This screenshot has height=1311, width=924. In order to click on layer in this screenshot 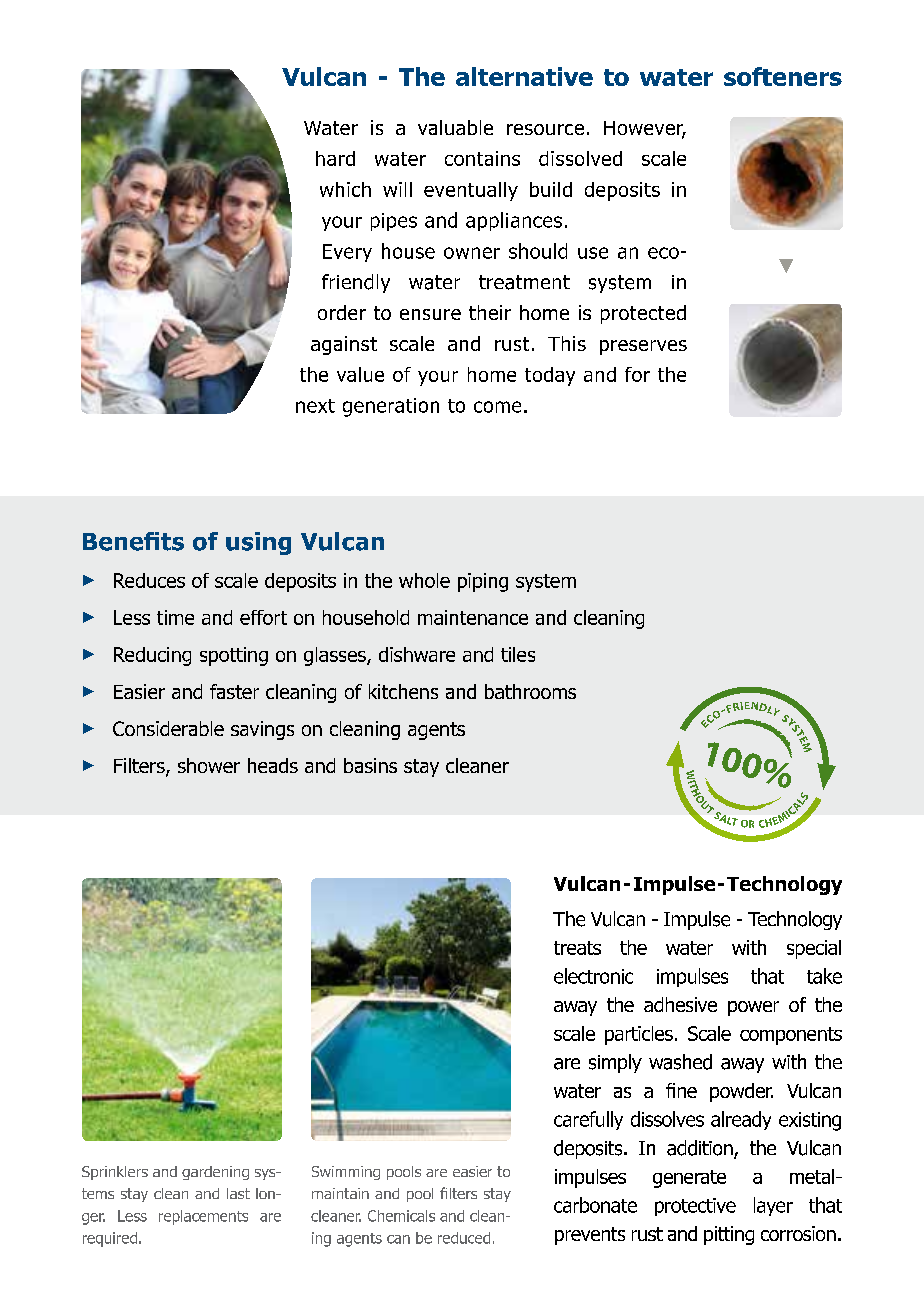, I will do `click(773, 1206)`.
